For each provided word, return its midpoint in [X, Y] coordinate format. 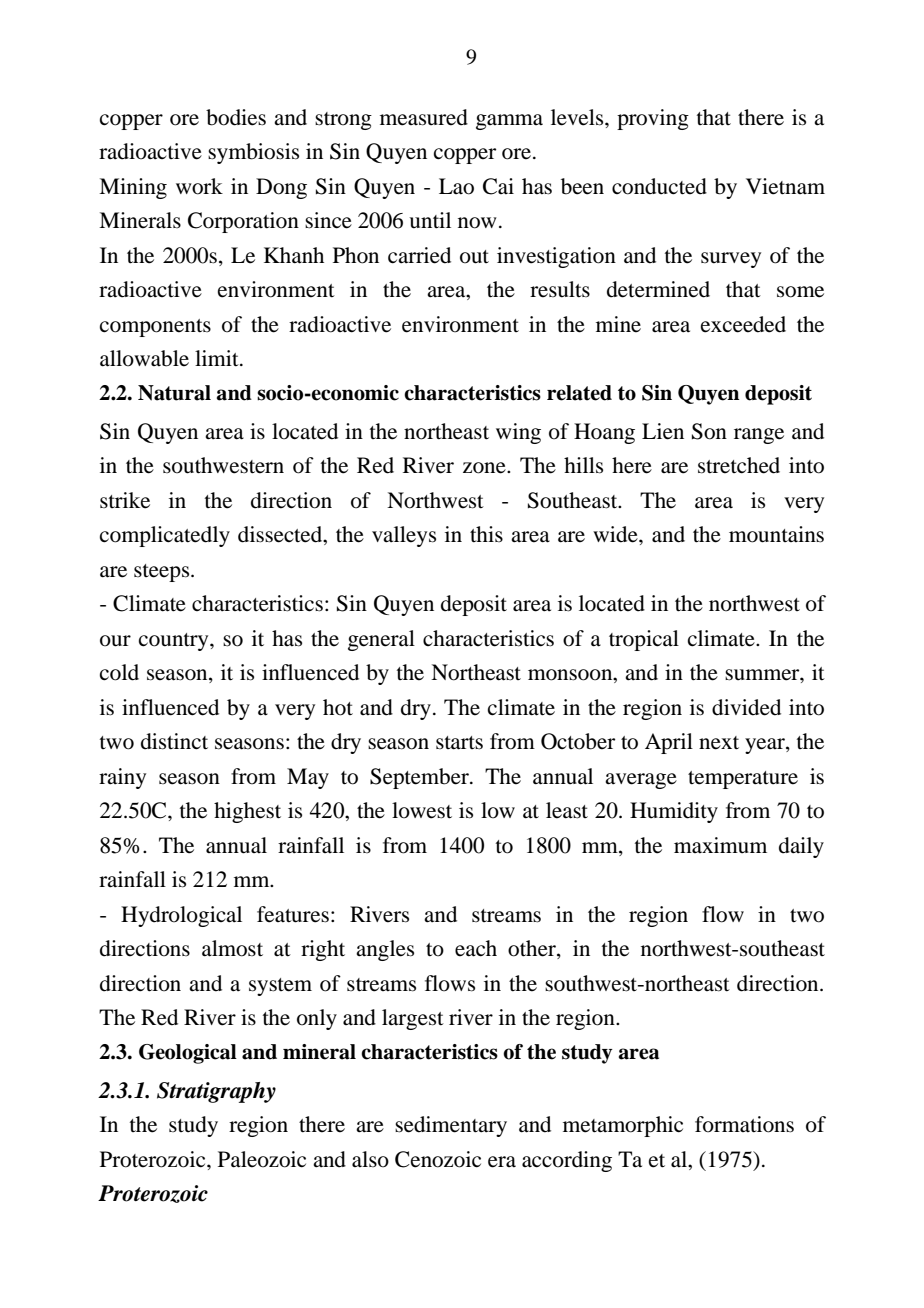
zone [485, 468]
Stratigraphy [216, 1092]
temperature [743, 780]
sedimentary [451, 1126]
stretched [739, 465]
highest [247, 812]
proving [653, 119]
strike [125, 500]
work [199, 186]
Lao [456, 186]
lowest [422, 810]
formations [744, 1124]
